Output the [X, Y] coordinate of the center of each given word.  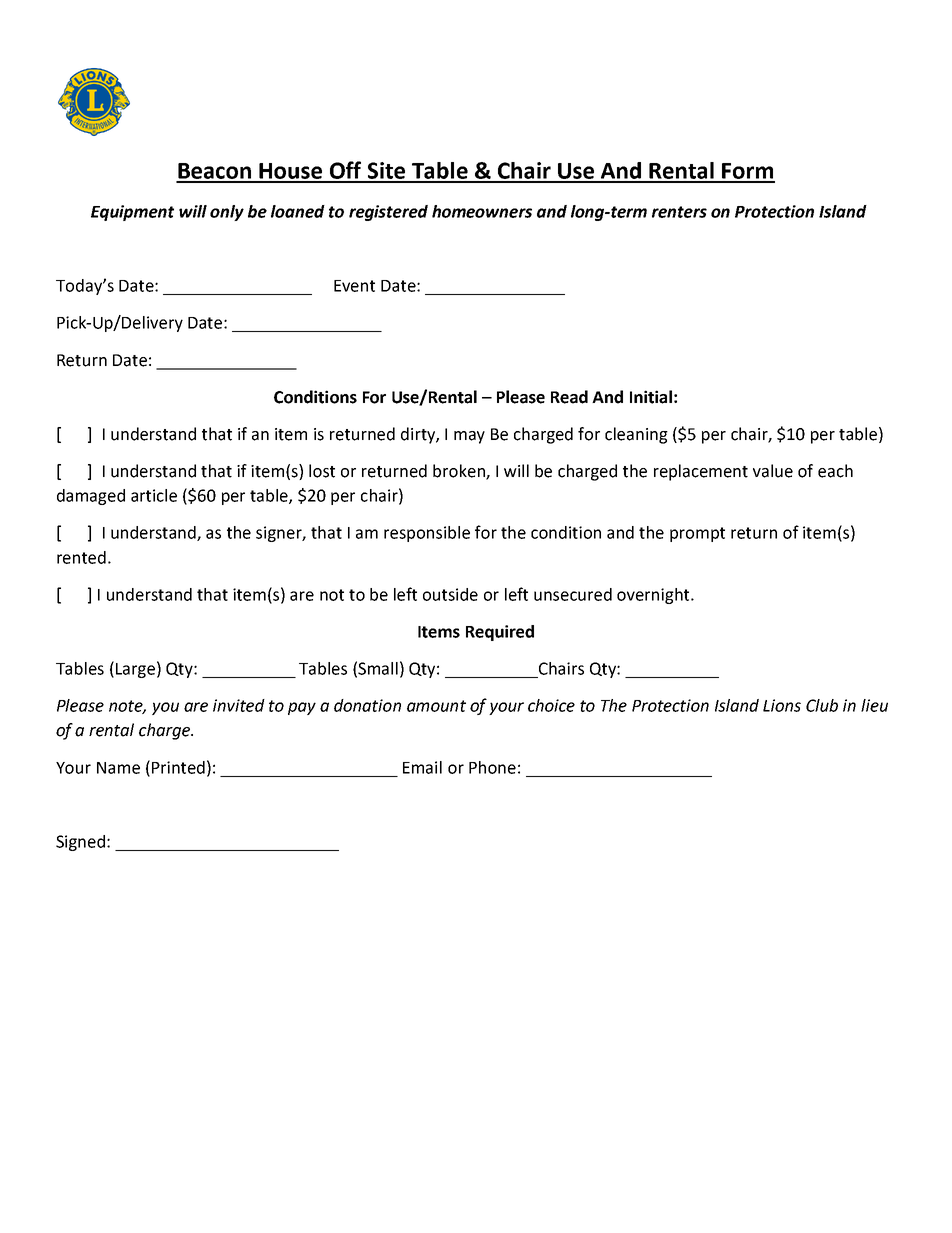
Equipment [132, 213]
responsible [427, 534]
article [154, 495]
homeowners [482, 211]
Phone [492, 767]
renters [679, 212]
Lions [782, 705]
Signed [82, 843]
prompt [697, 534]
